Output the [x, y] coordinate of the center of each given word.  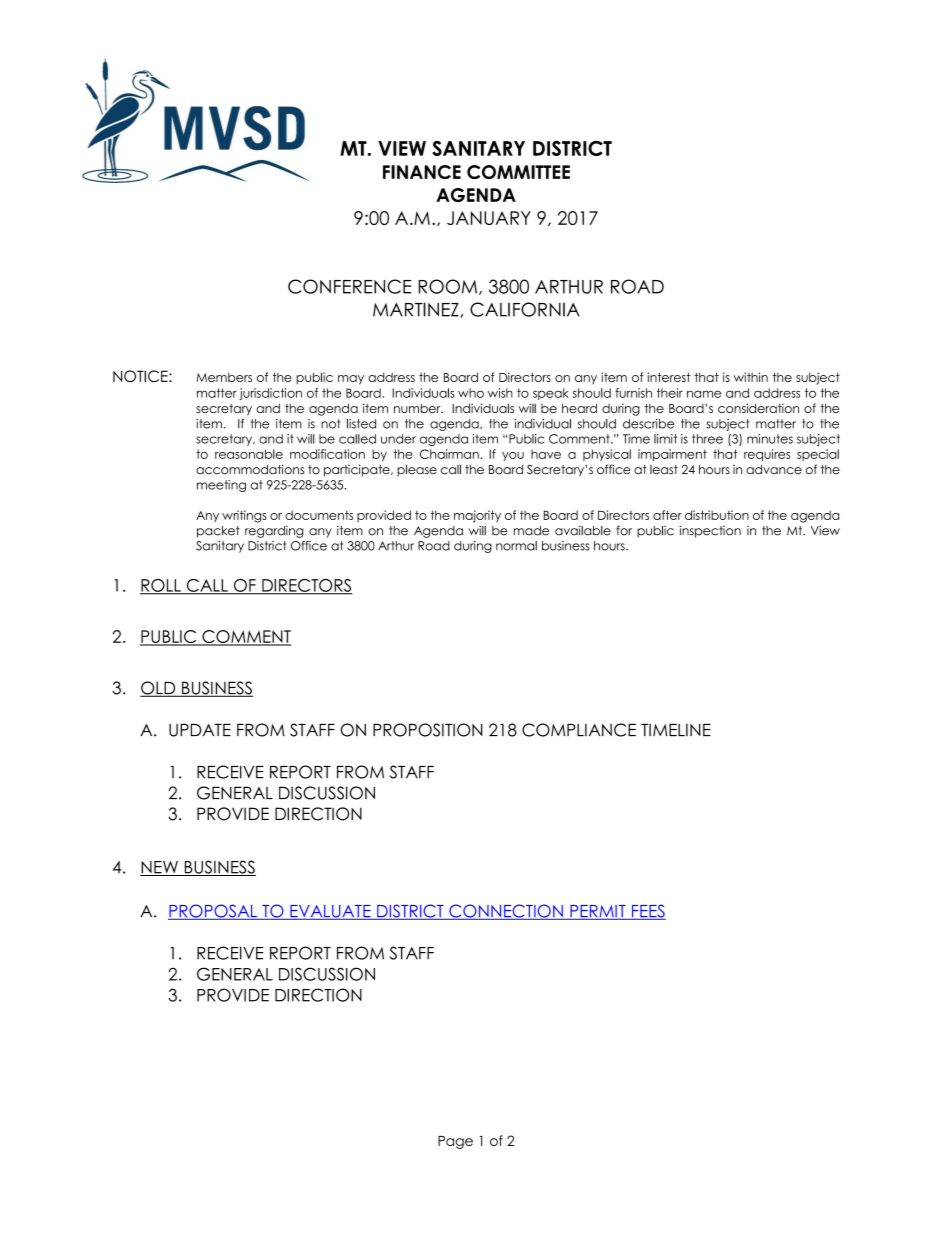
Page [455, 1142]
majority [477, 516]
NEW [160, 868]
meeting [221, 486]
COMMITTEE [518, 172]
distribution [717, 515]
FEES [647, 912]
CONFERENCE [350, 286]
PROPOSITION [428, 730]
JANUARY [489, 218]
